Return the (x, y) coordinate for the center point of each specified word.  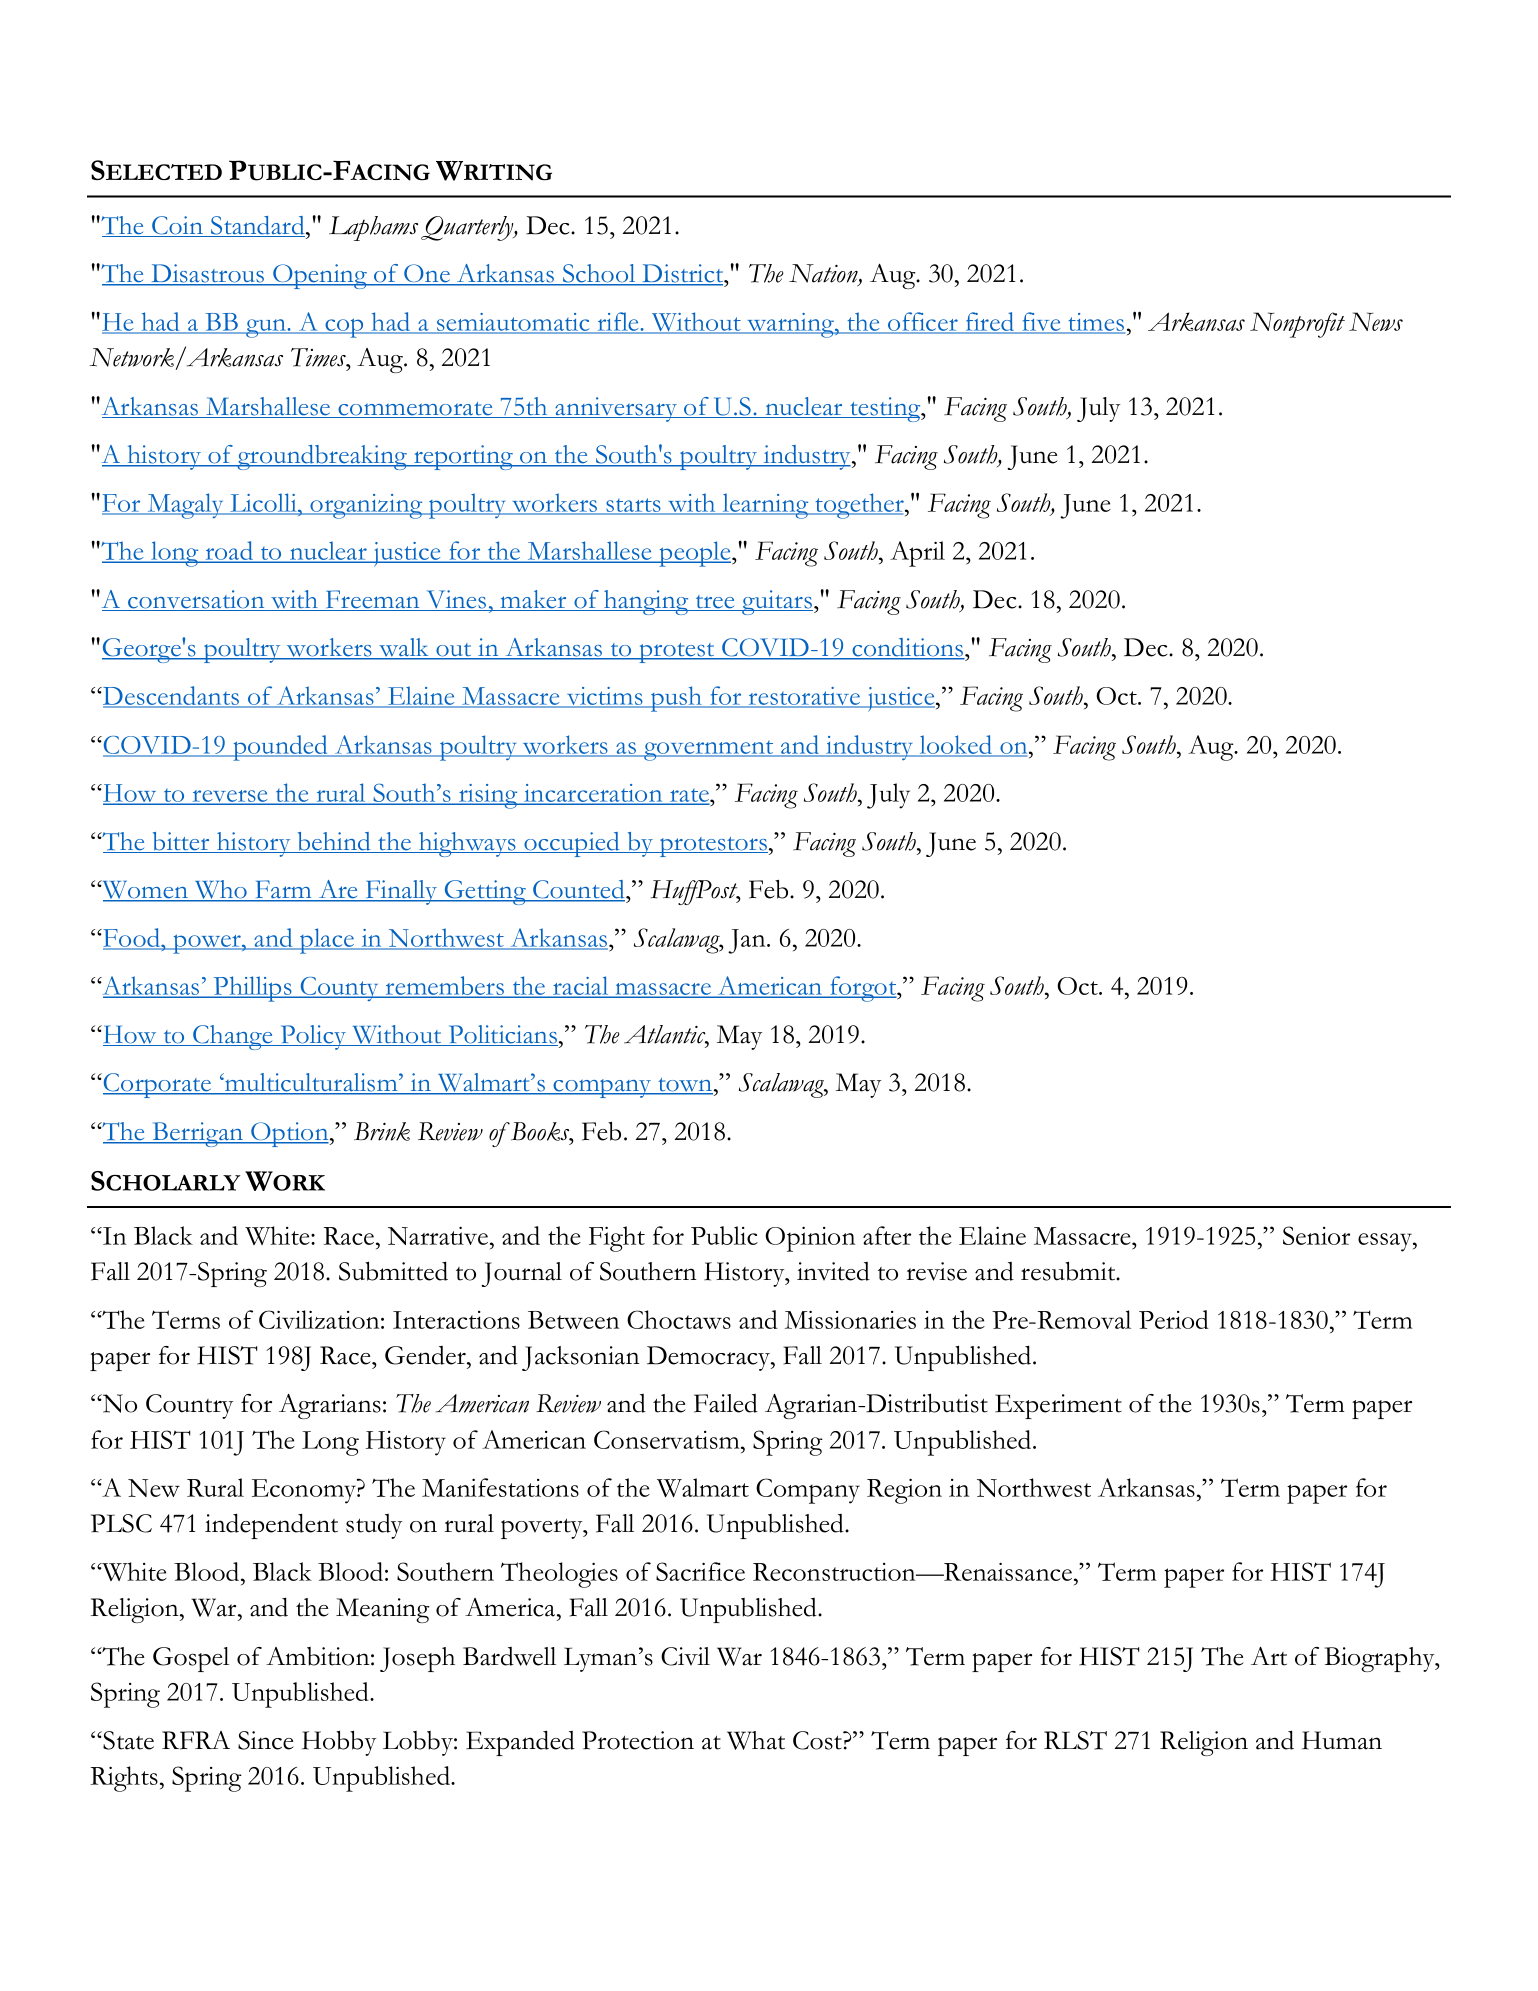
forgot (863, 989)
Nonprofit (1297, 325)
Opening (320, 276)
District (683, 274)
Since (266, 1740)
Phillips (253, 989)
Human (1342, 1740)
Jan (748, 941)
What (756, 1740)
